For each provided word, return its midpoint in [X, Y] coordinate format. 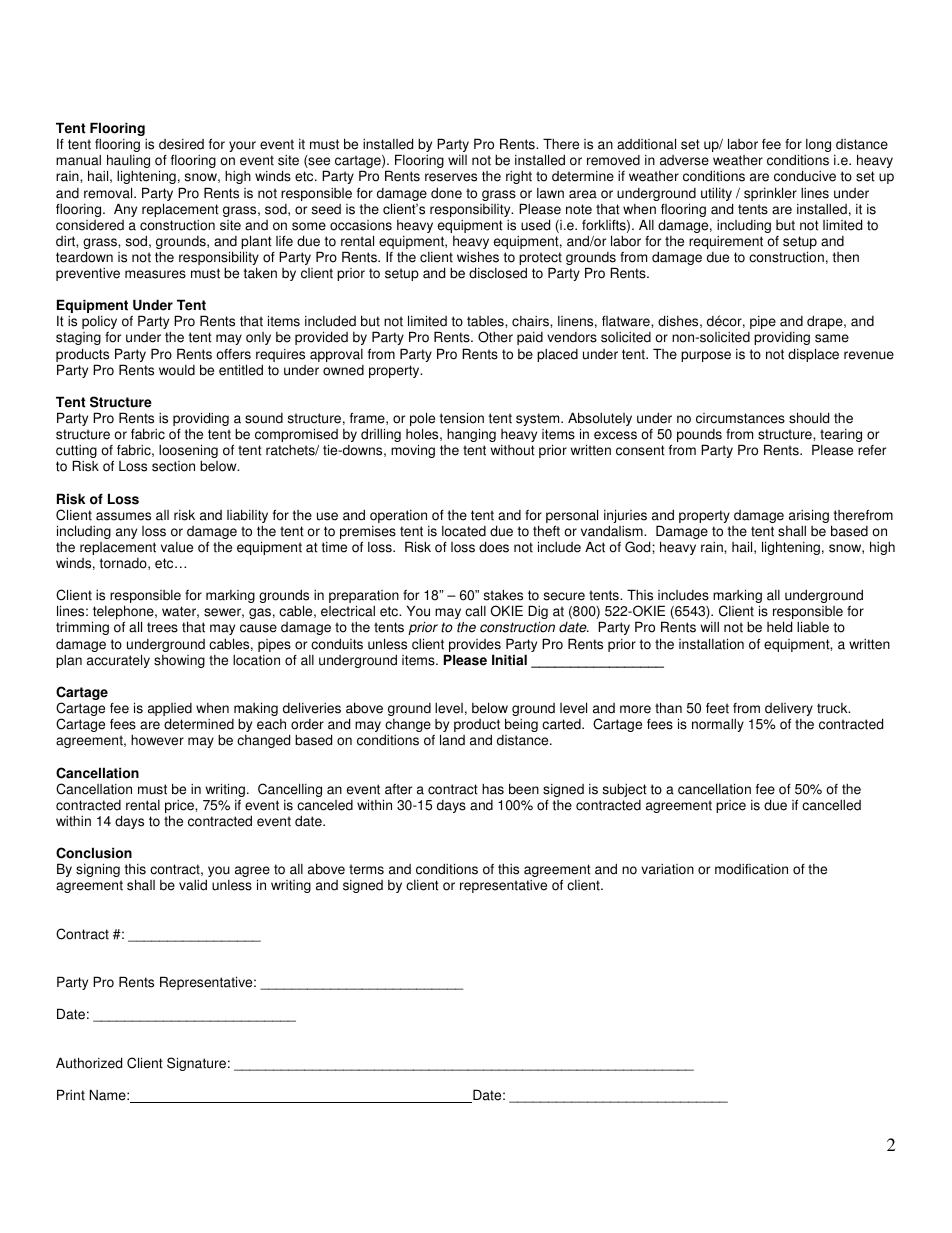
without [513, 450]
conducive [805, 176]
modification [751, 869]
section [173, 466]
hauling [128, 162]
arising [809, 516]
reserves [451, 177]
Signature [196, 1064]
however [157, 740]
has [493, 789]
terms [366, 869]
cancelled [831, 805]
